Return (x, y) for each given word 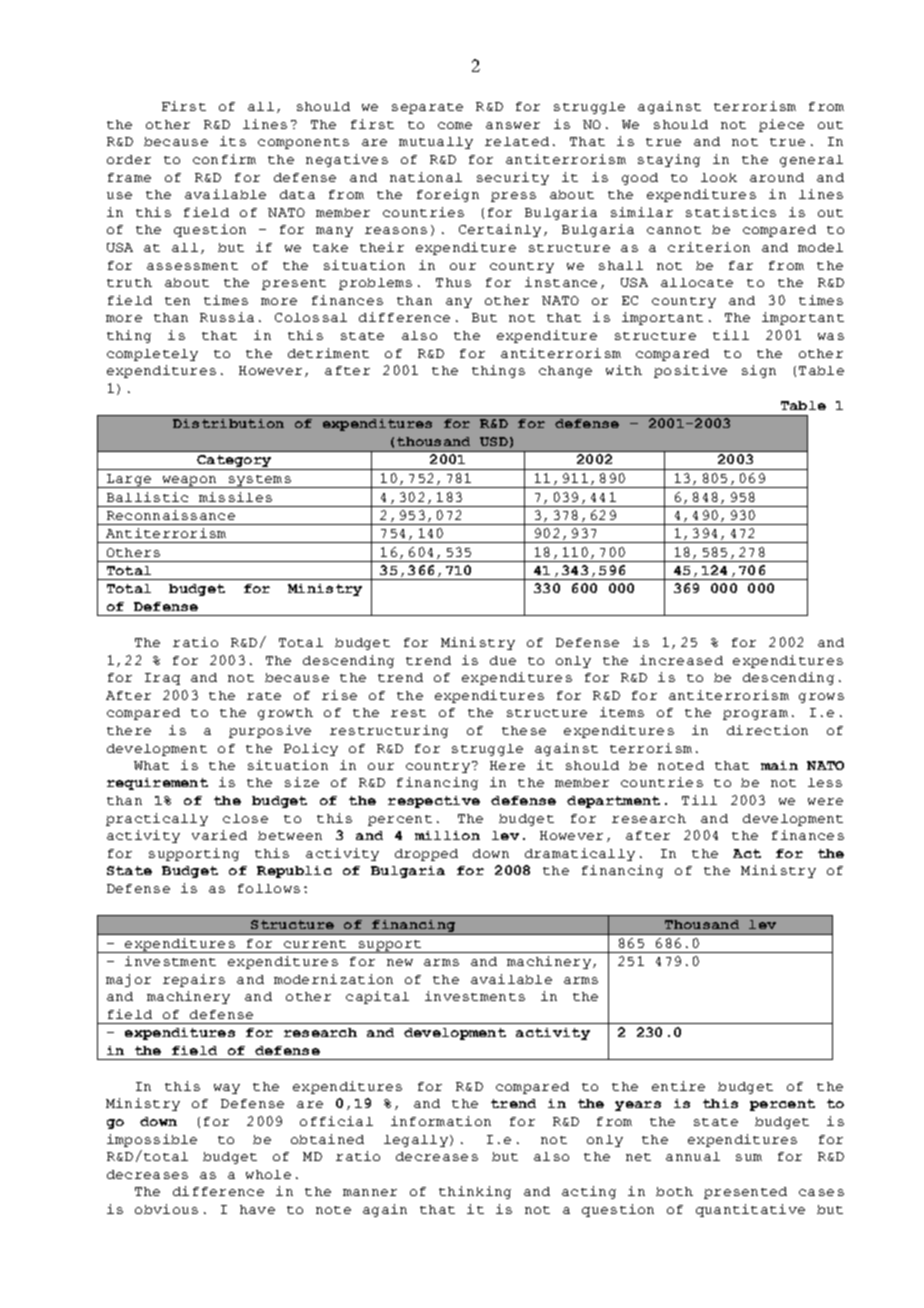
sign (759, 371)
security (513, 178)
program (755, 715)
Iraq (162, 679)
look (719, 177)
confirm (224, 159)
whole (268, 1174)
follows (269, 888)
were (825, 801)
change (565, 372)
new (400, 962)
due (503, 660)
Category (234, 462)
